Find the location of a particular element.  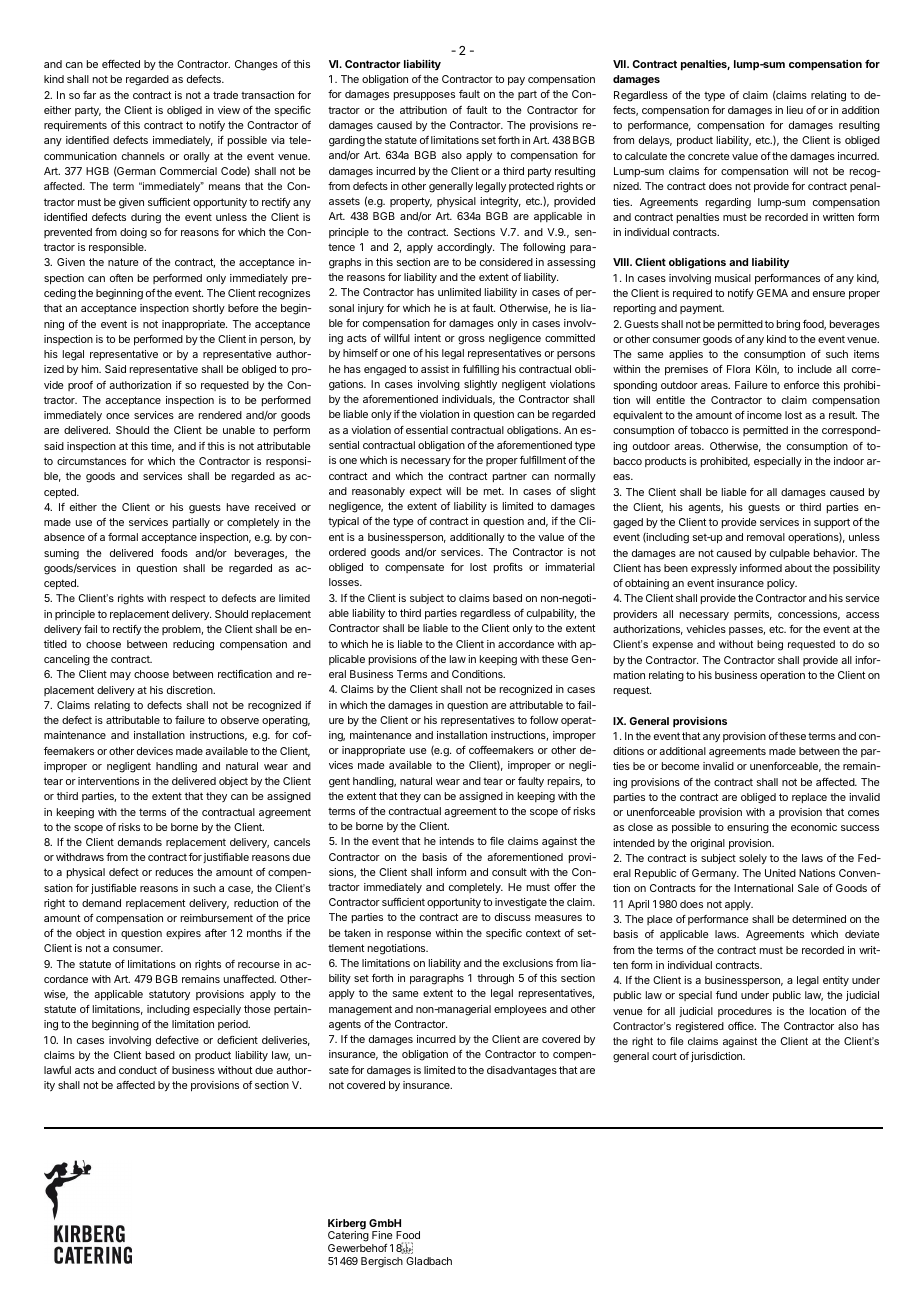

circumstances is located at coordinates (91, 461).
